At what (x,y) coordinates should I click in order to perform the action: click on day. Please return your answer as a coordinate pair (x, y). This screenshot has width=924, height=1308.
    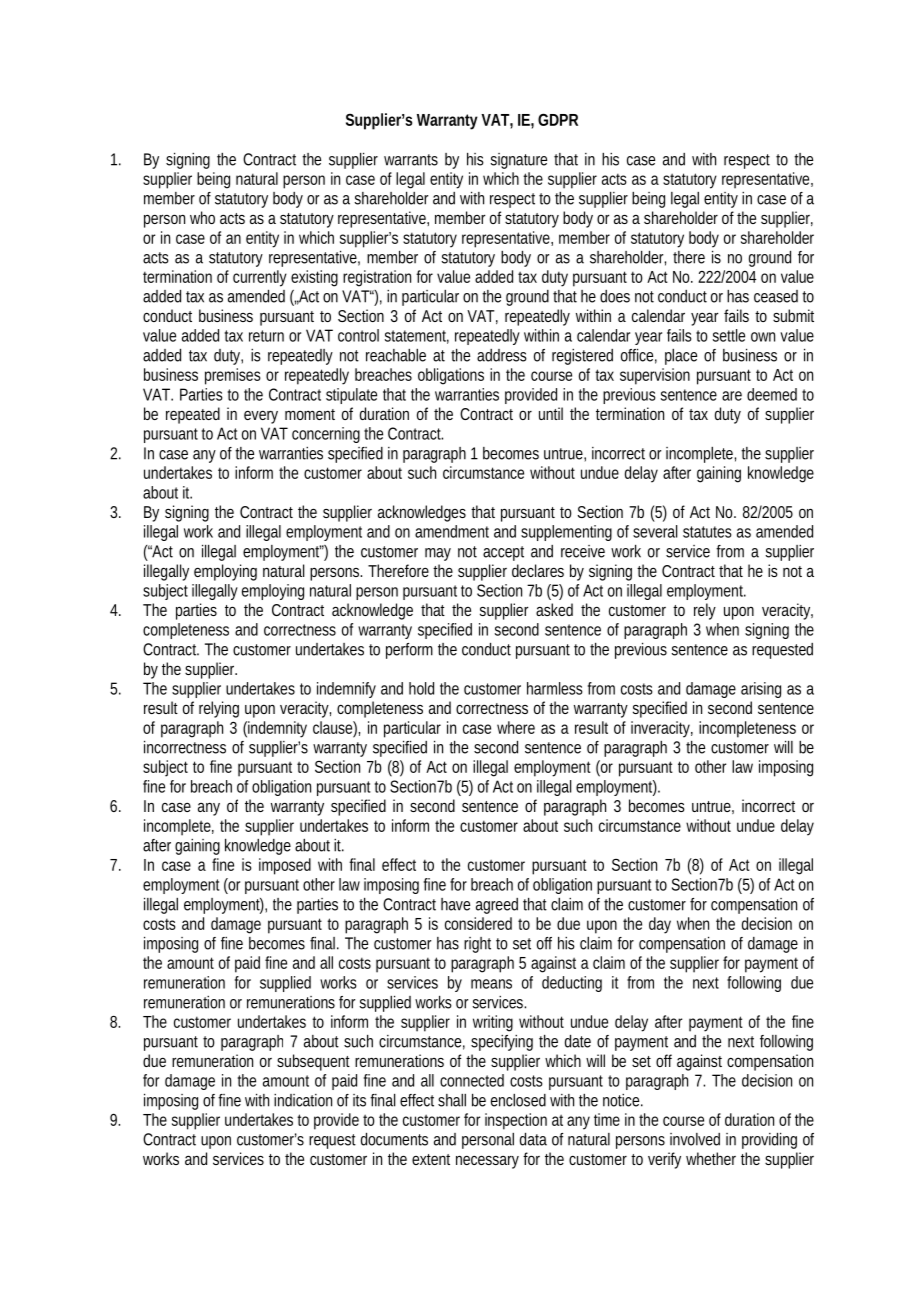
    Looking at the image, I should click on (660, 925).
